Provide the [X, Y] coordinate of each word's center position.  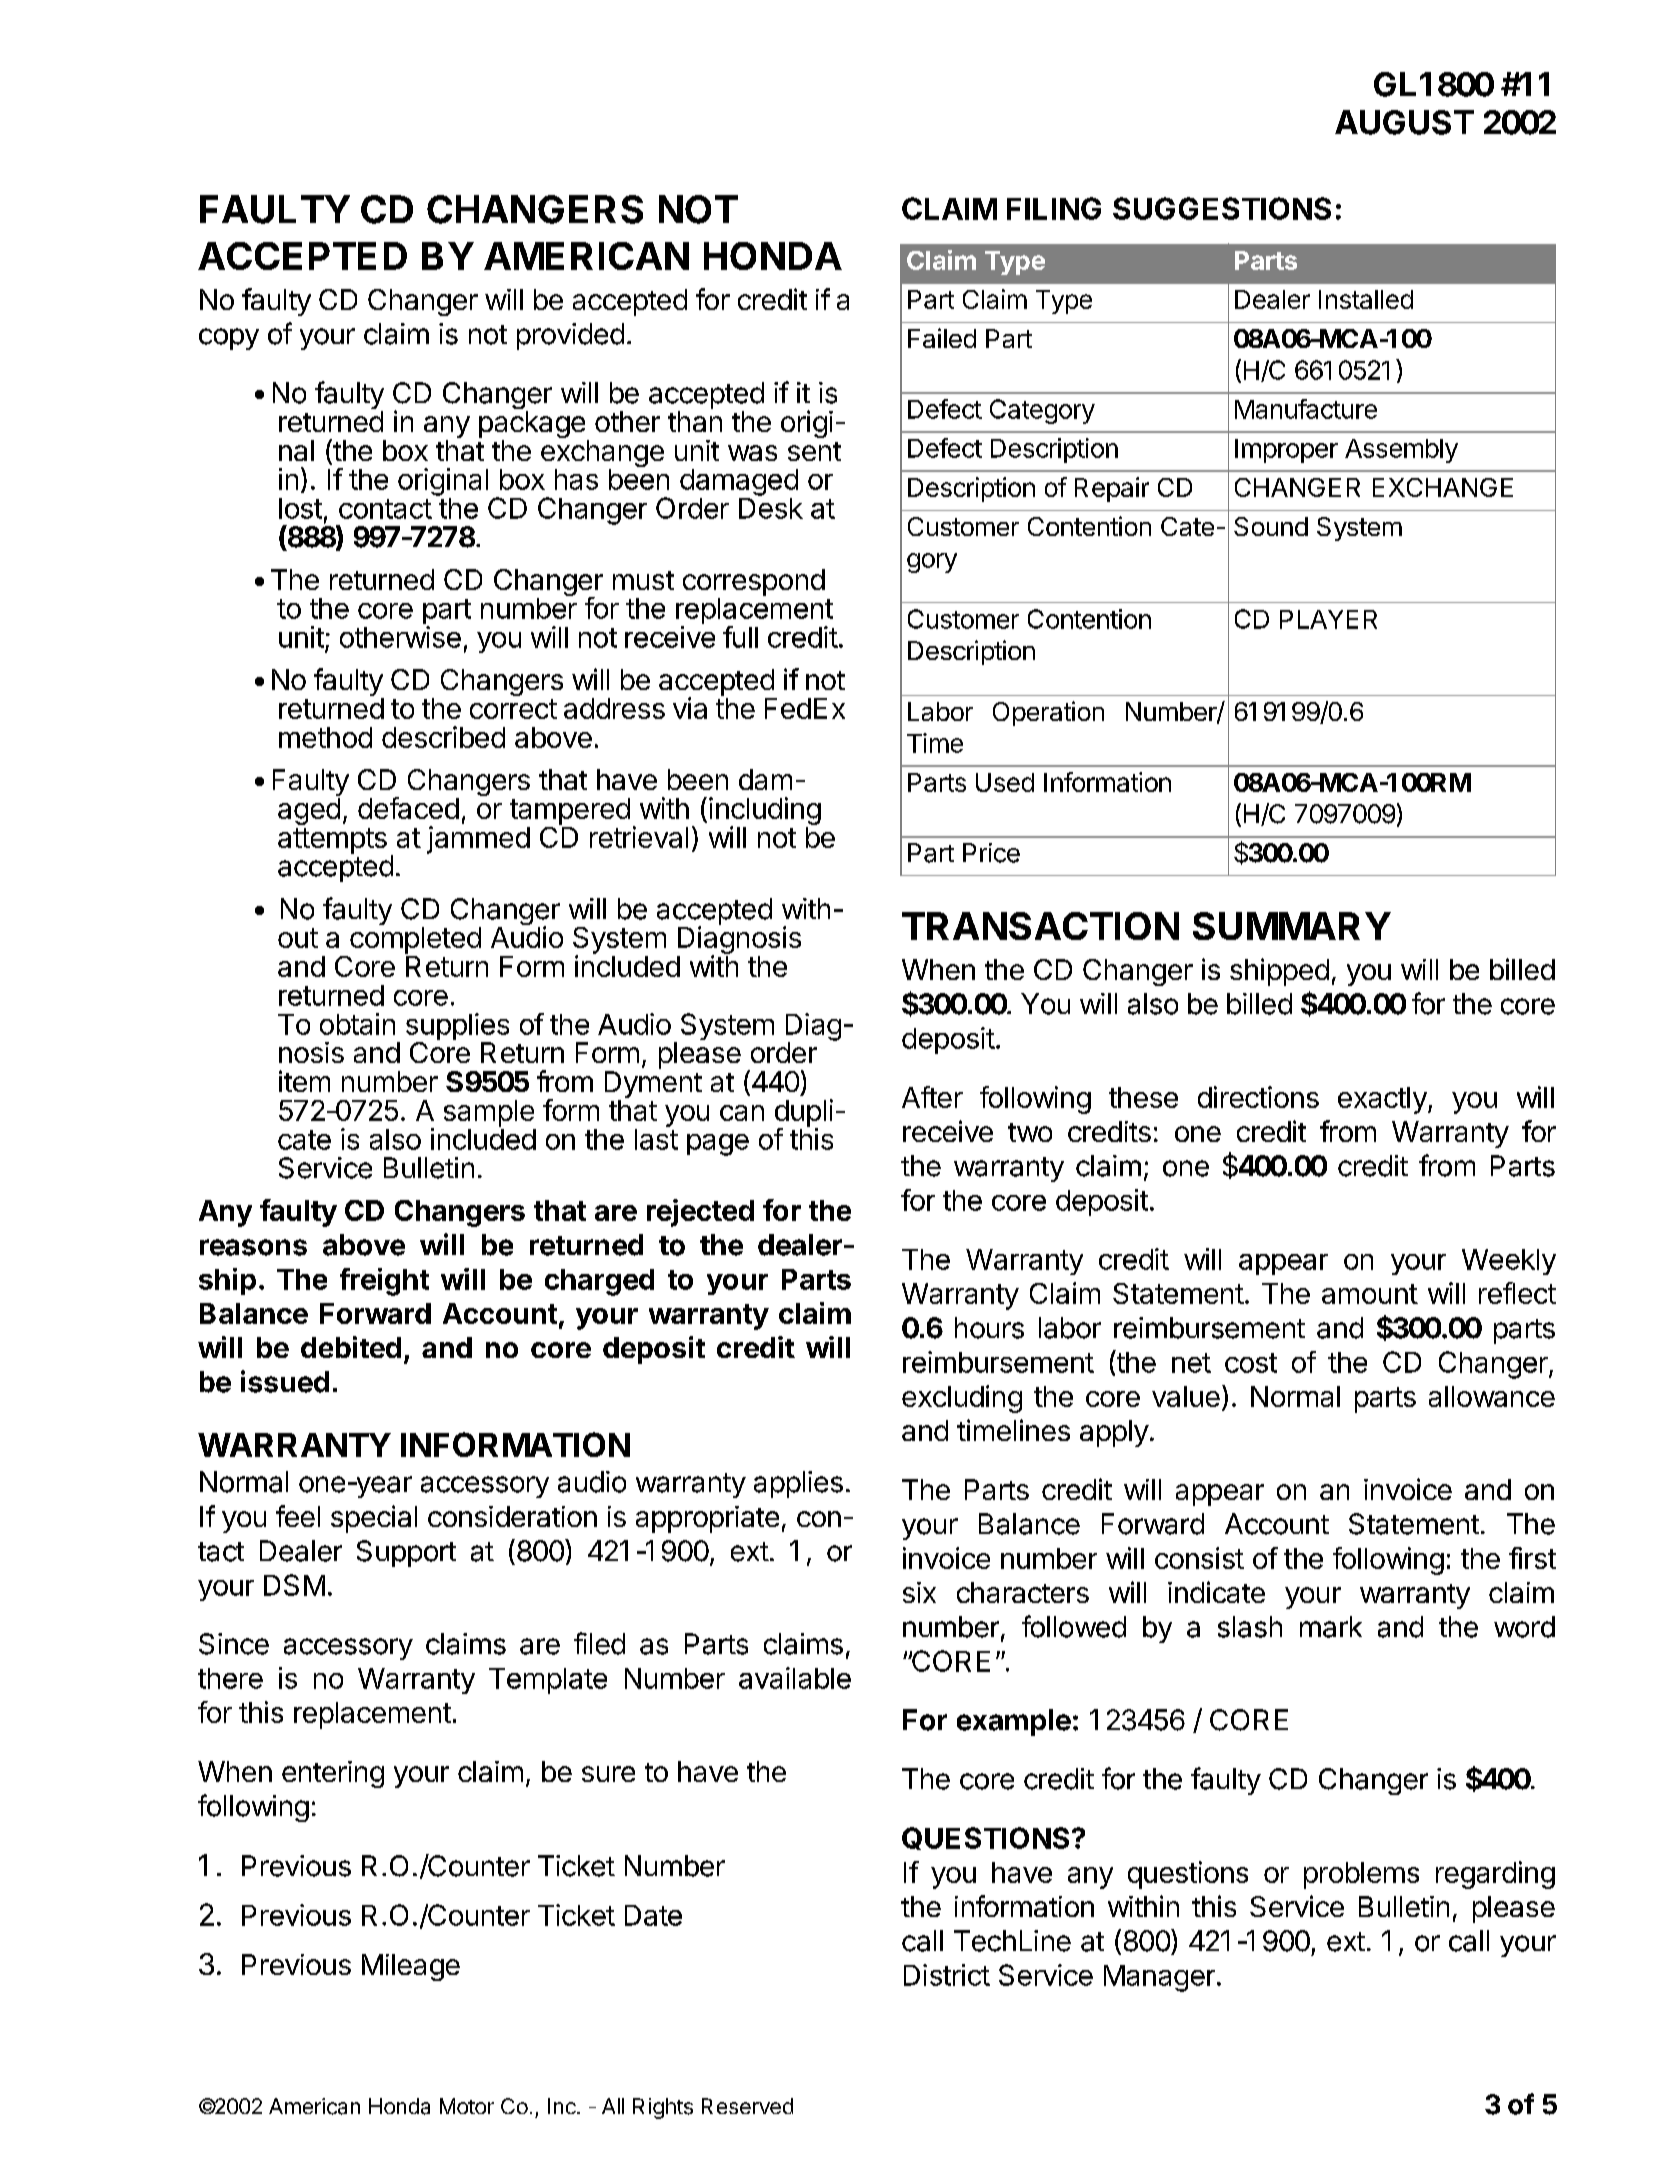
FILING [1054, 208]
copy [229, 339]
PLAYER [1328, 619]
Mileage [411, 1967]
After [932, 1097]
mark [1331, 1627]
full [740, 637]
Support [406, 1553]
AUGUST [1404, 122]
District [947, 1975]
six [919, 1592]
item [304, 1081]
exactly [1382, 1100]
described [443, 737]
